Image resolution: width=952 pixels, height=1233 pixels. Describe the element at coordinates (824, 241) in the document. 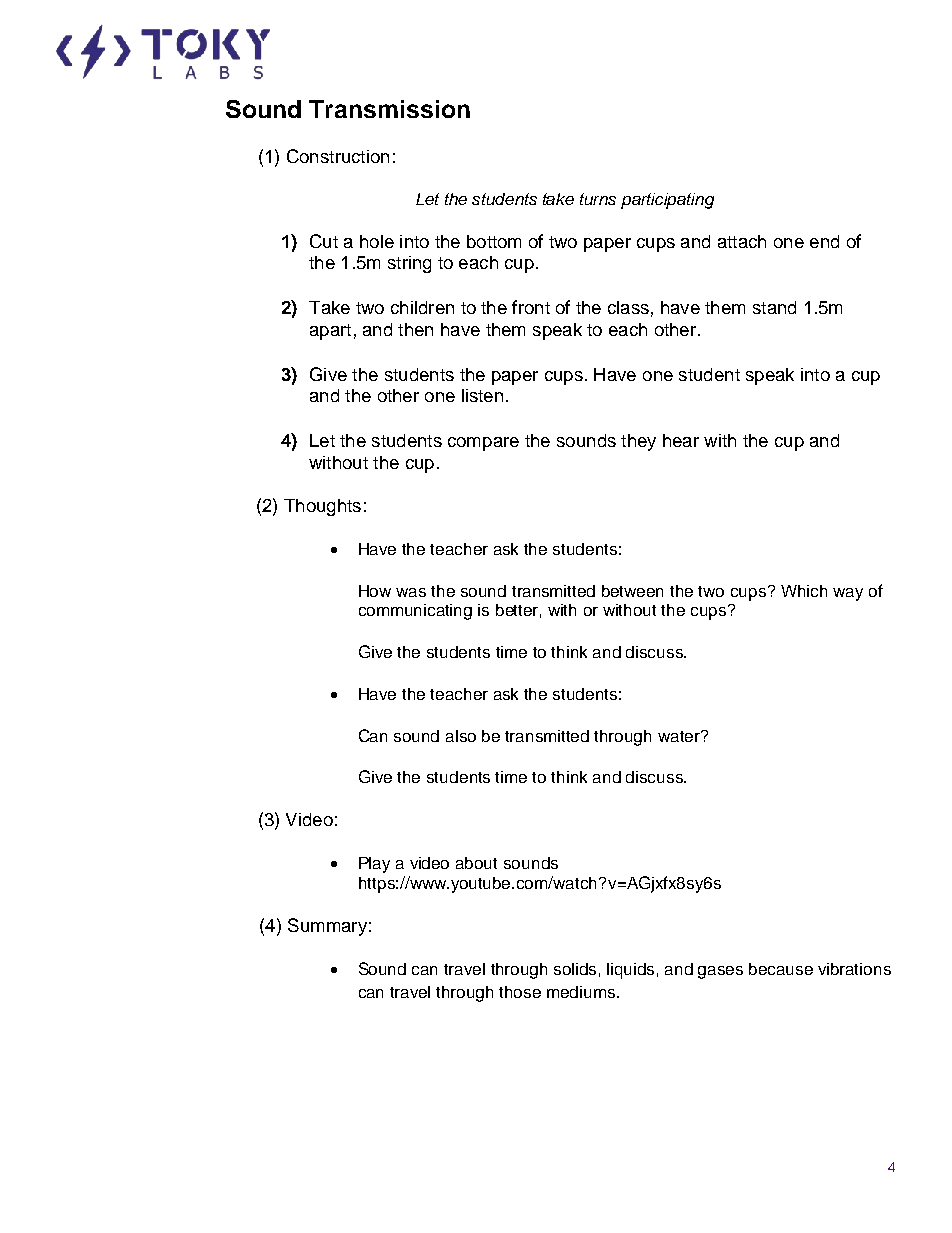

I see `end` at that location.
